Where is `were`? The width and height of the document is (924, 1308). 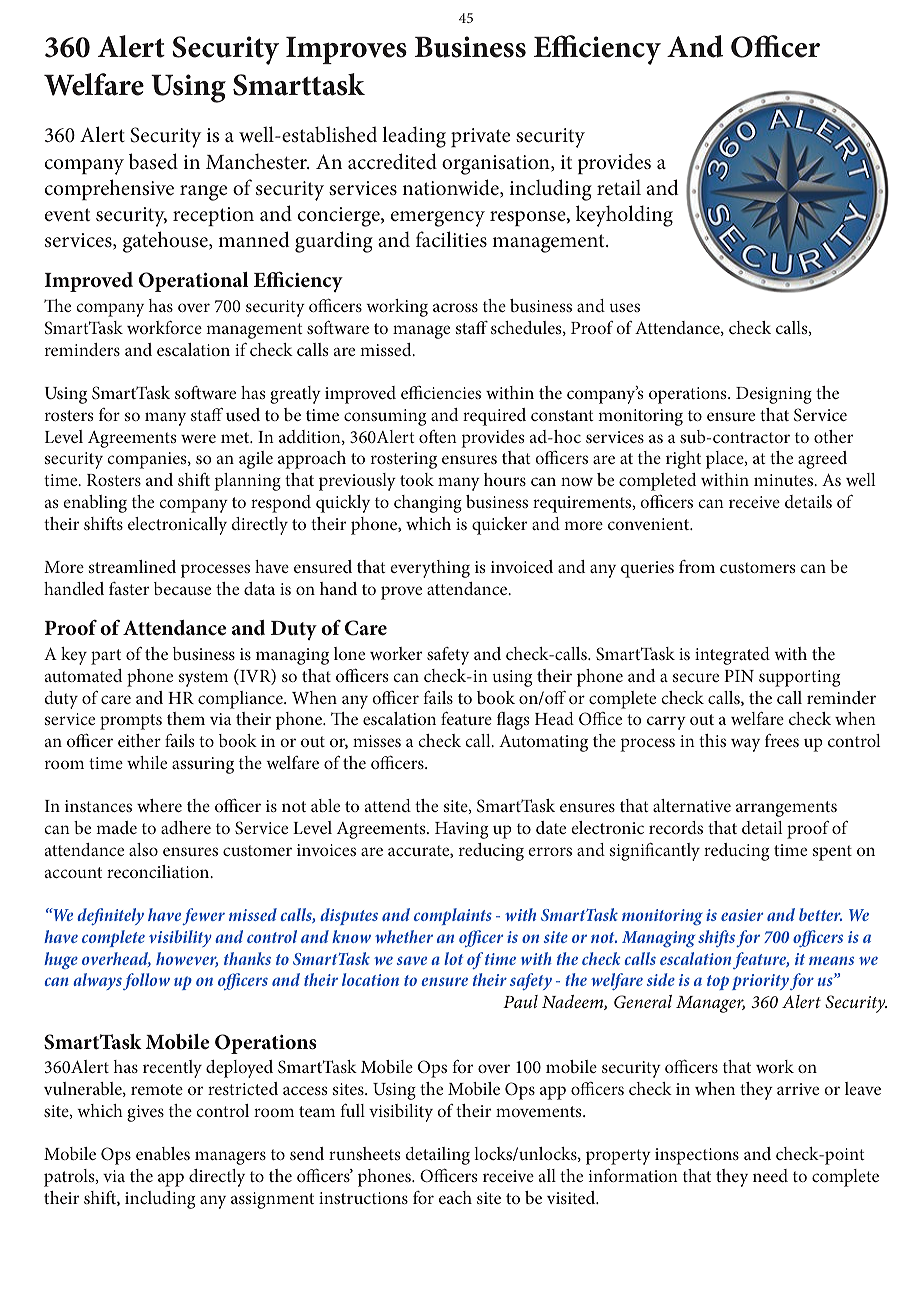
were is located at coordinates (198, 438).
